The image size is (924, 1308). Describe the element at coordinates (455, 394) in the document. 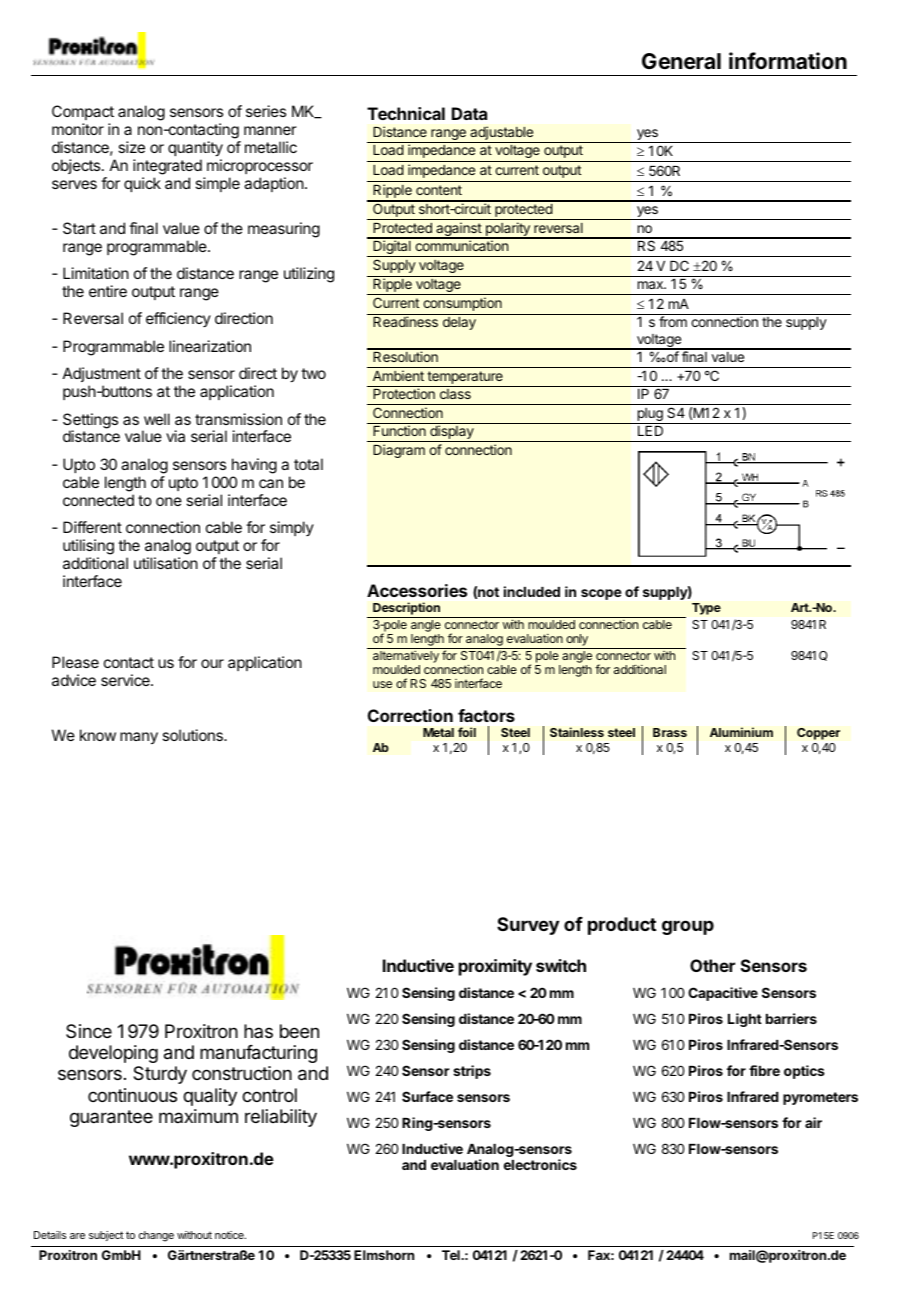

I see `class` at that location.
